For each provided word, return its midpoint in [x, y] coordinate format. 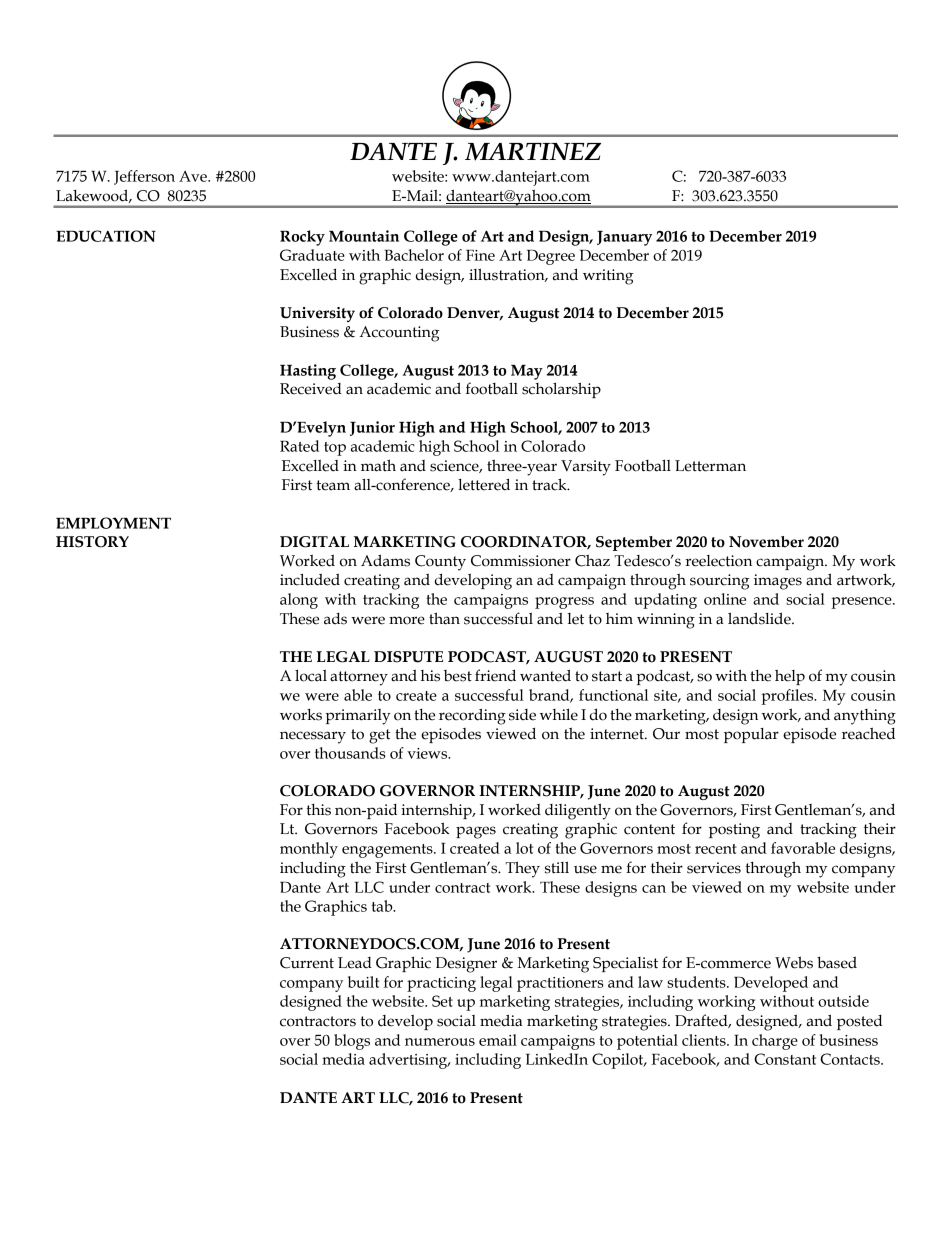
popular [751, 735]
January [624, 238]
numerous [440, 1042]
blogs [352, 1042]
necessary [313, 737]
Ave [194, 176]
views [428, 753]
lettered [484, 484]
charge [775, 1042]
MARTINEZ [533, 152]
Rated [299, 446]
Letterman [710, 466]
